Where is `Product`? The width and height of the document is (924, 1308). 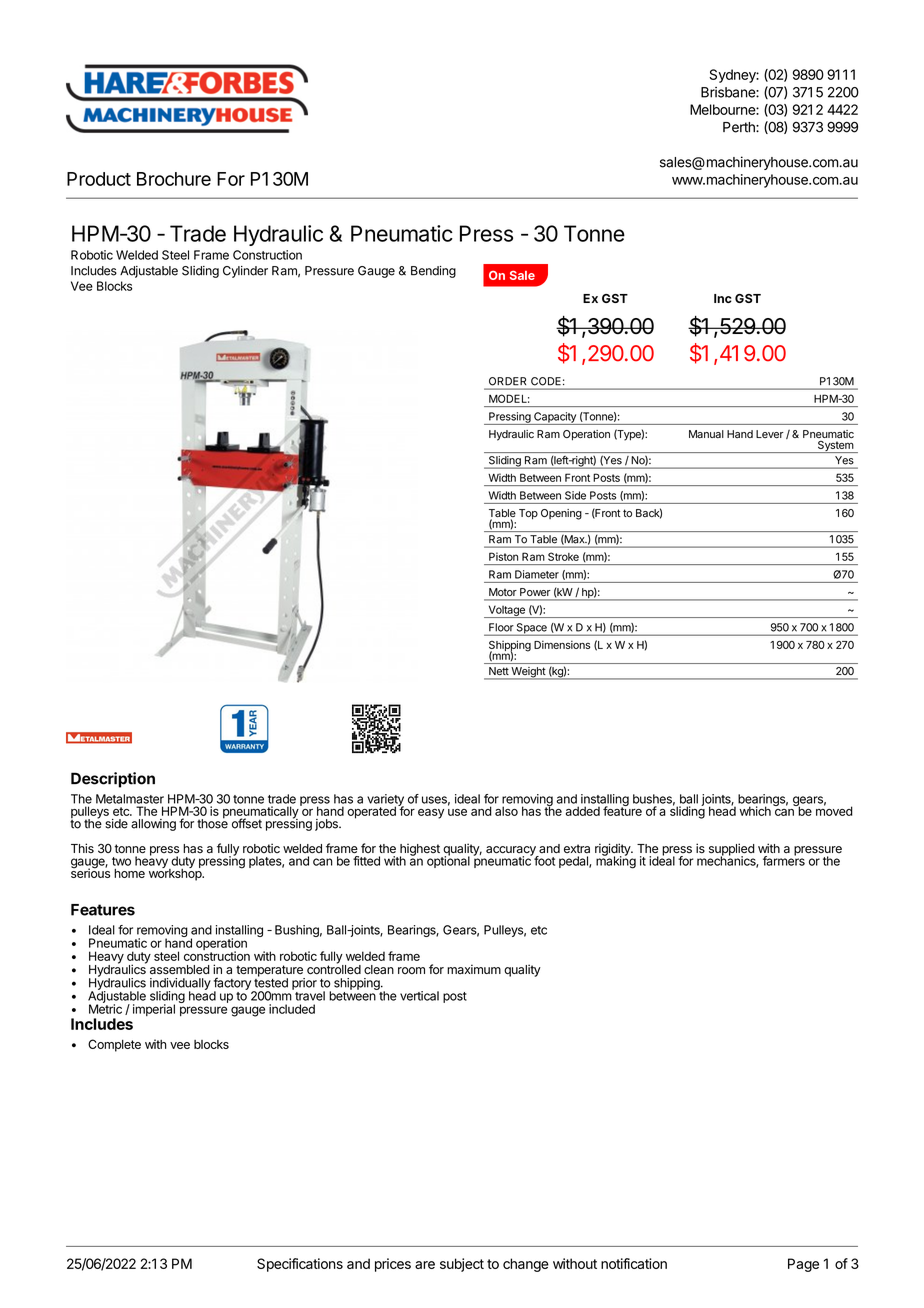 Product is located at coordinates (99, 179).
